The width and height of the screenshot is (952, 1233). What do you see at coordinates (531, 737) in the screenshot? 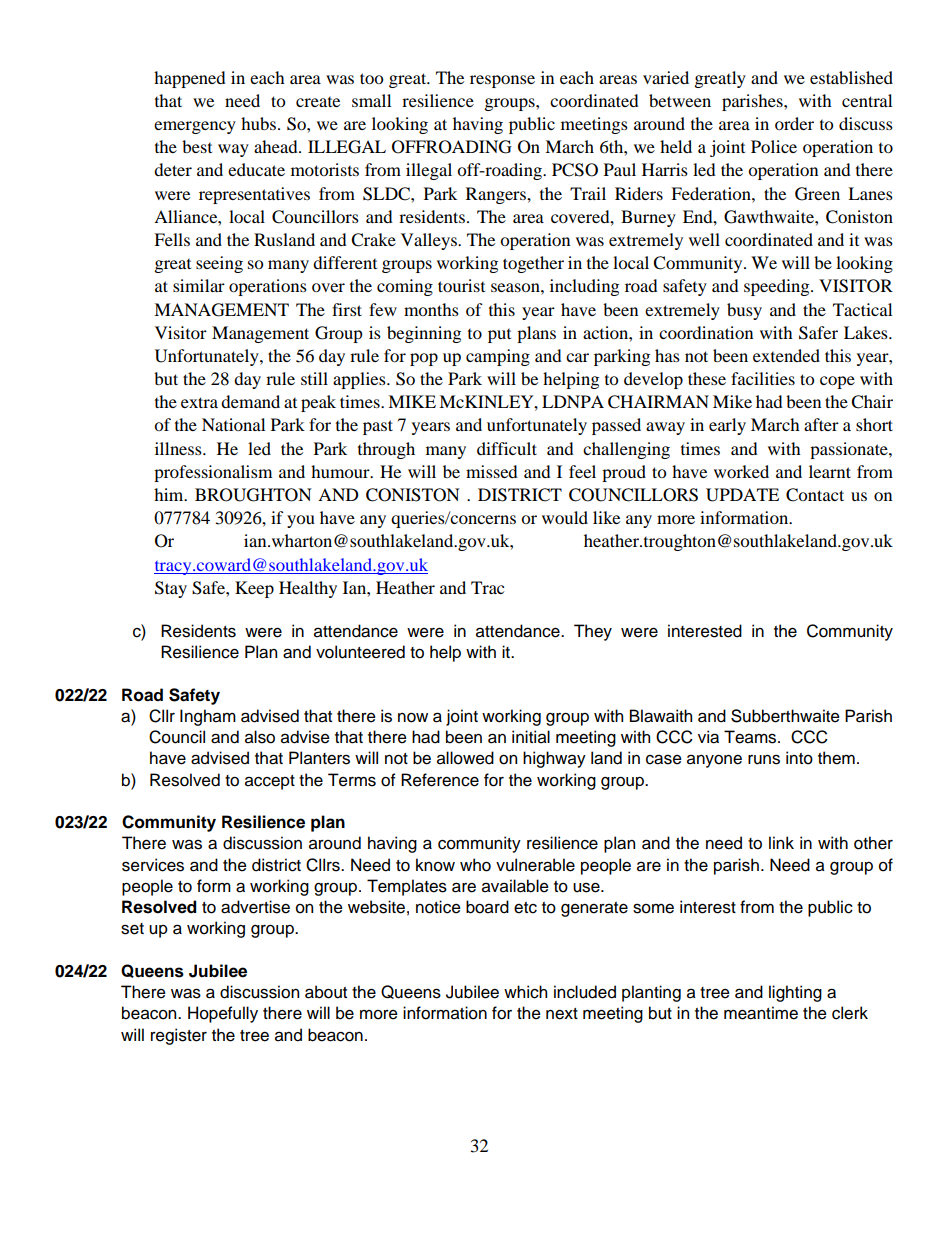
I see `initial` at bounding box center [531, 737].
